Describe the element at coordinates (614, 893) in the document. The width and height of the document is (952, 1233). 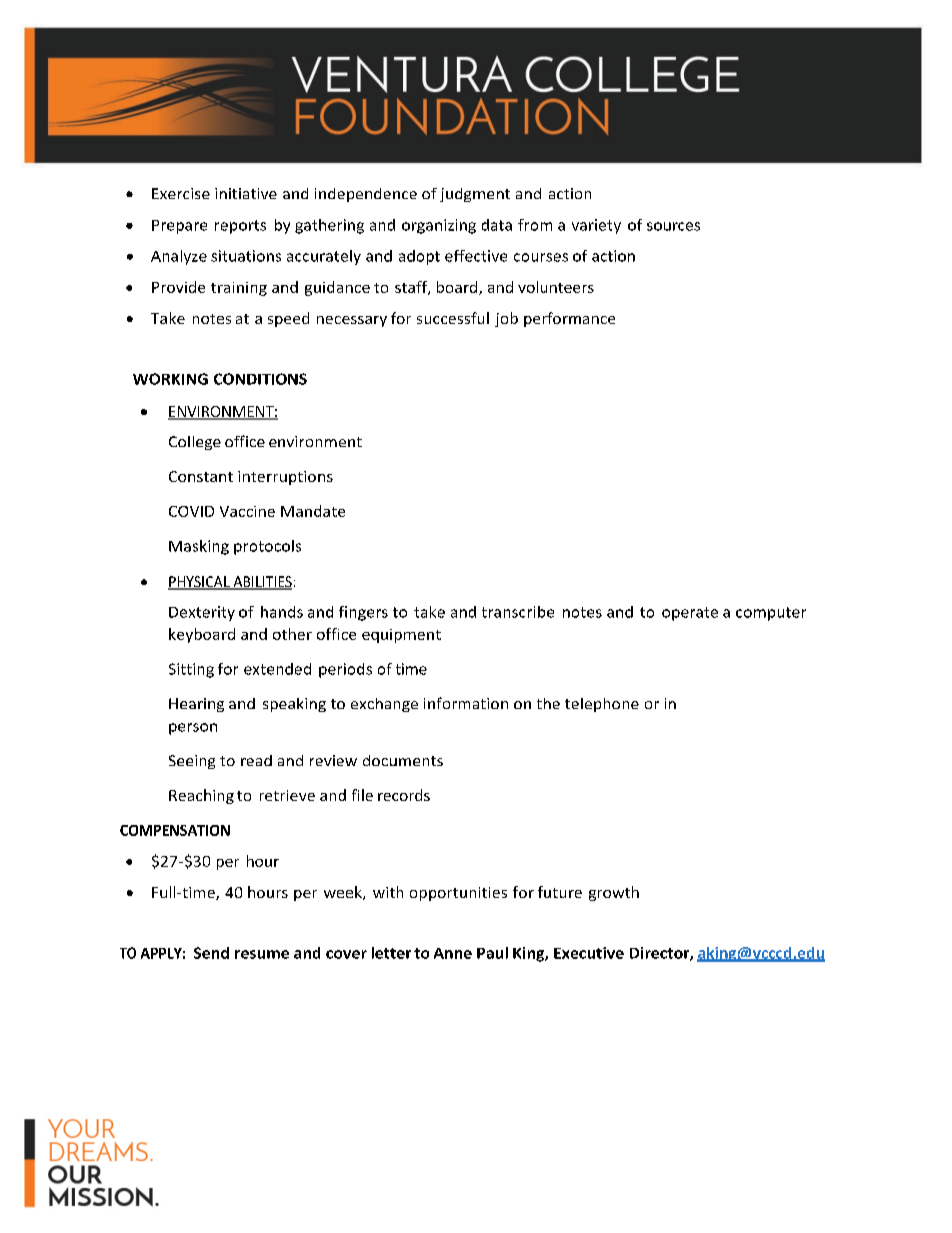
I see `growth` at that location.
